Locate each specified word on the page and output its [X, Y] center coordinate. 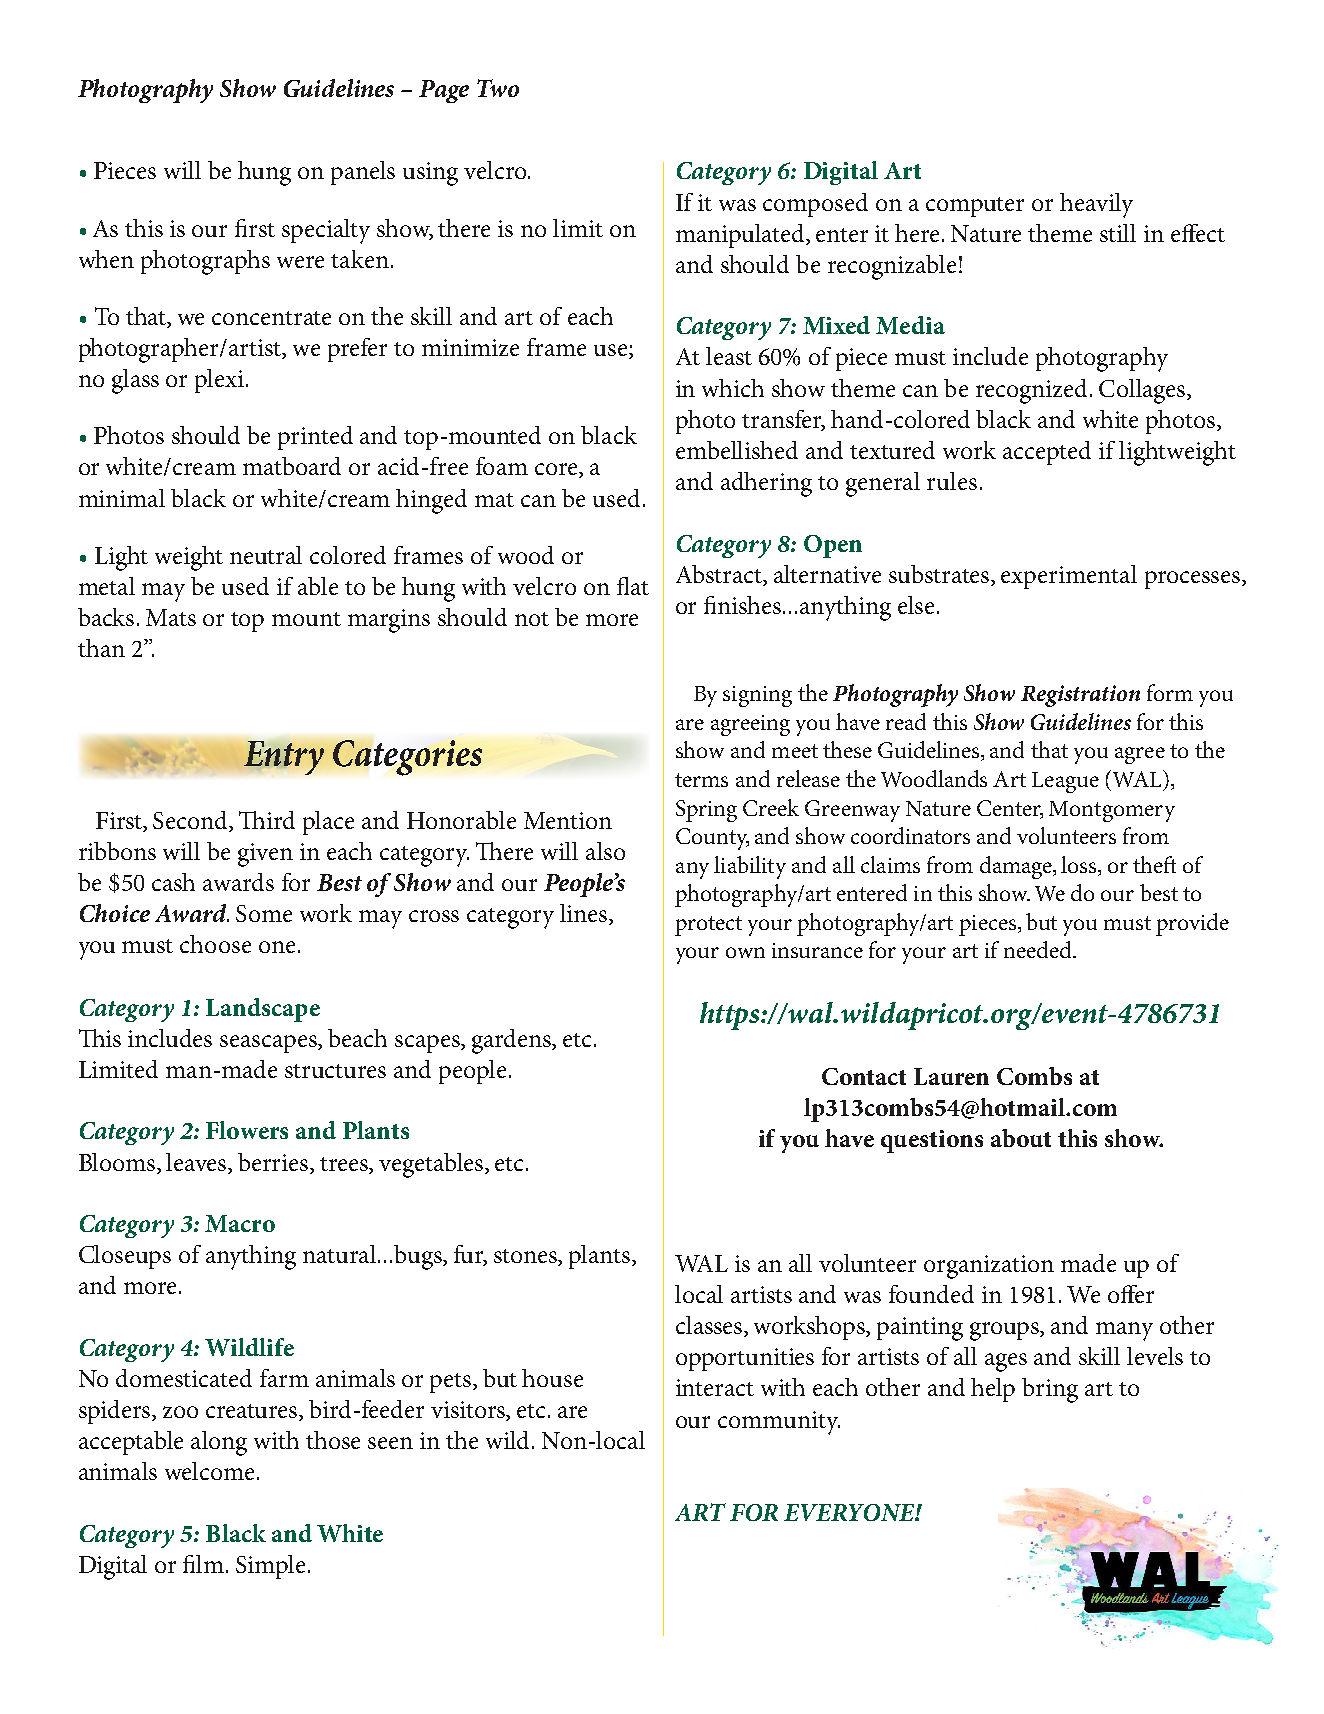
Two [498, 88]
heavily [1096, 205]
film [205, 1564]
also [605, 851]
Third [267, 820]
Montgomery [1112, 811]
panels [363, 173]
